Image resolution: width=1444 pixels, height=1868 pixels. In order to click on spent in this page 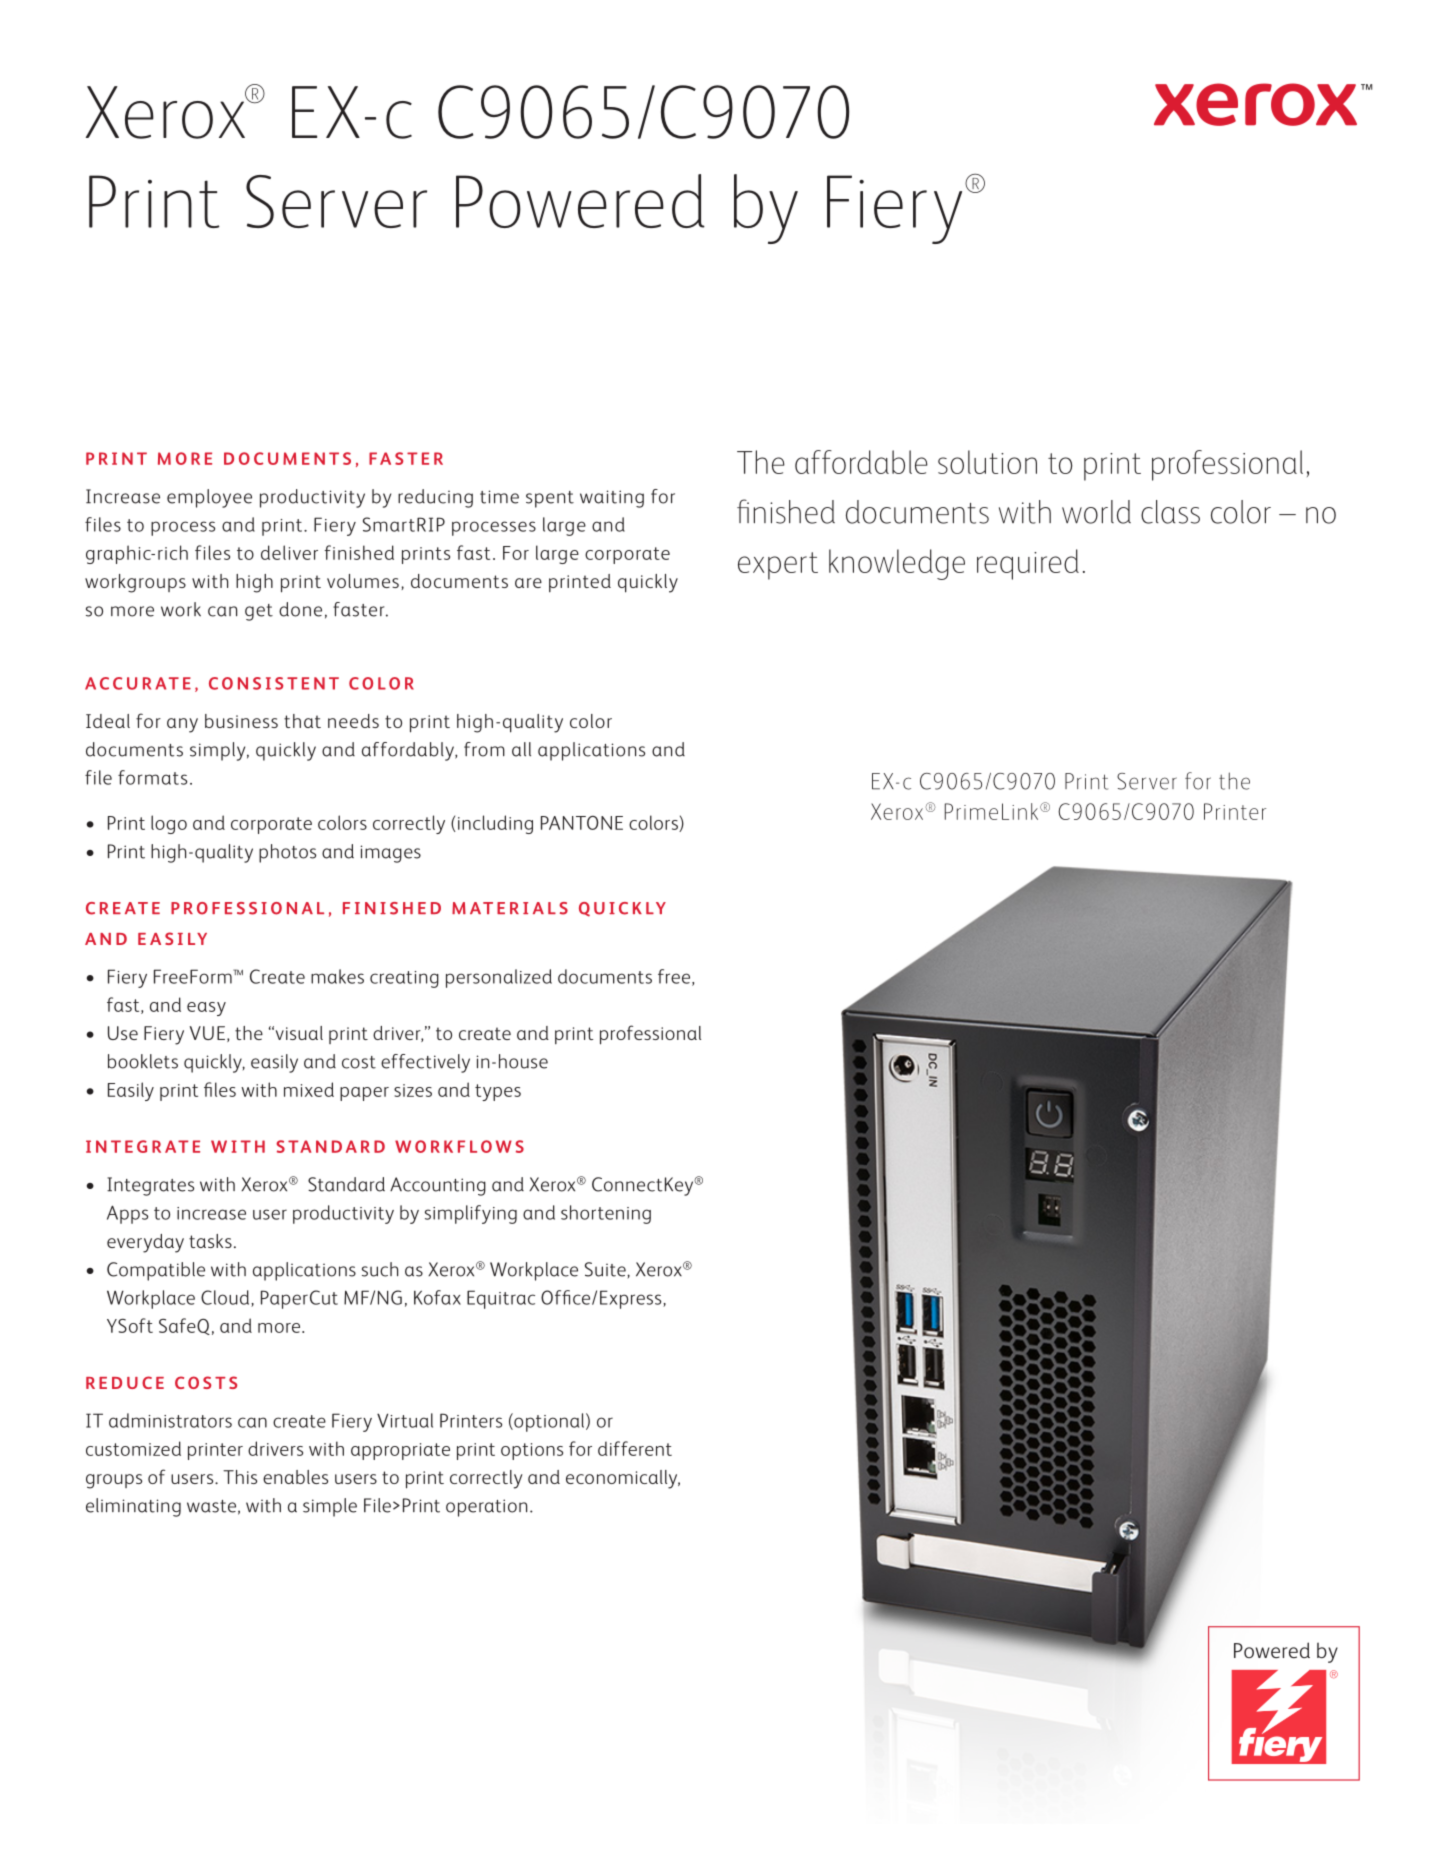, I will do `click(550, 499)`.
